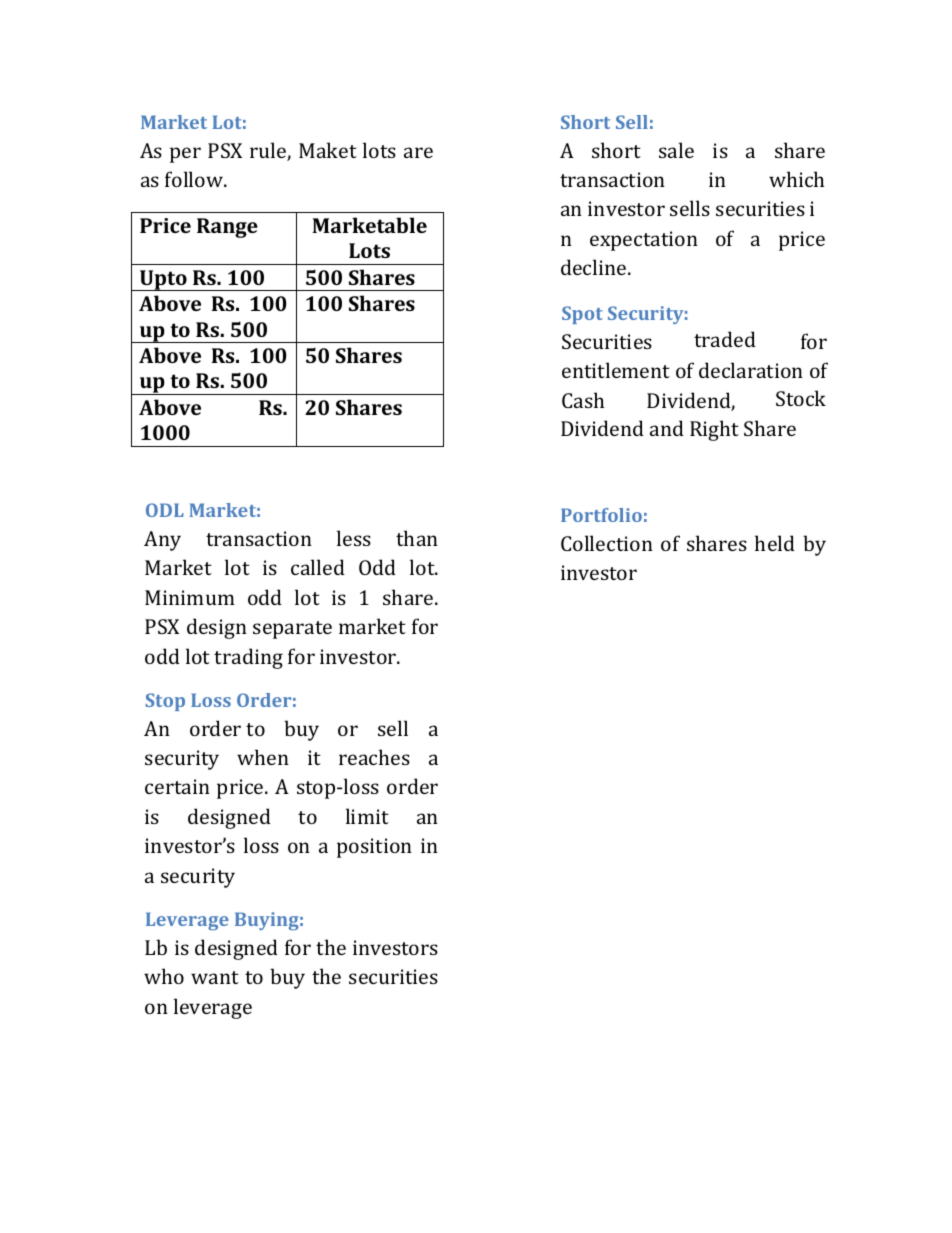 The image size is (952, 1233). I want to click on position, so click(374, 848).
